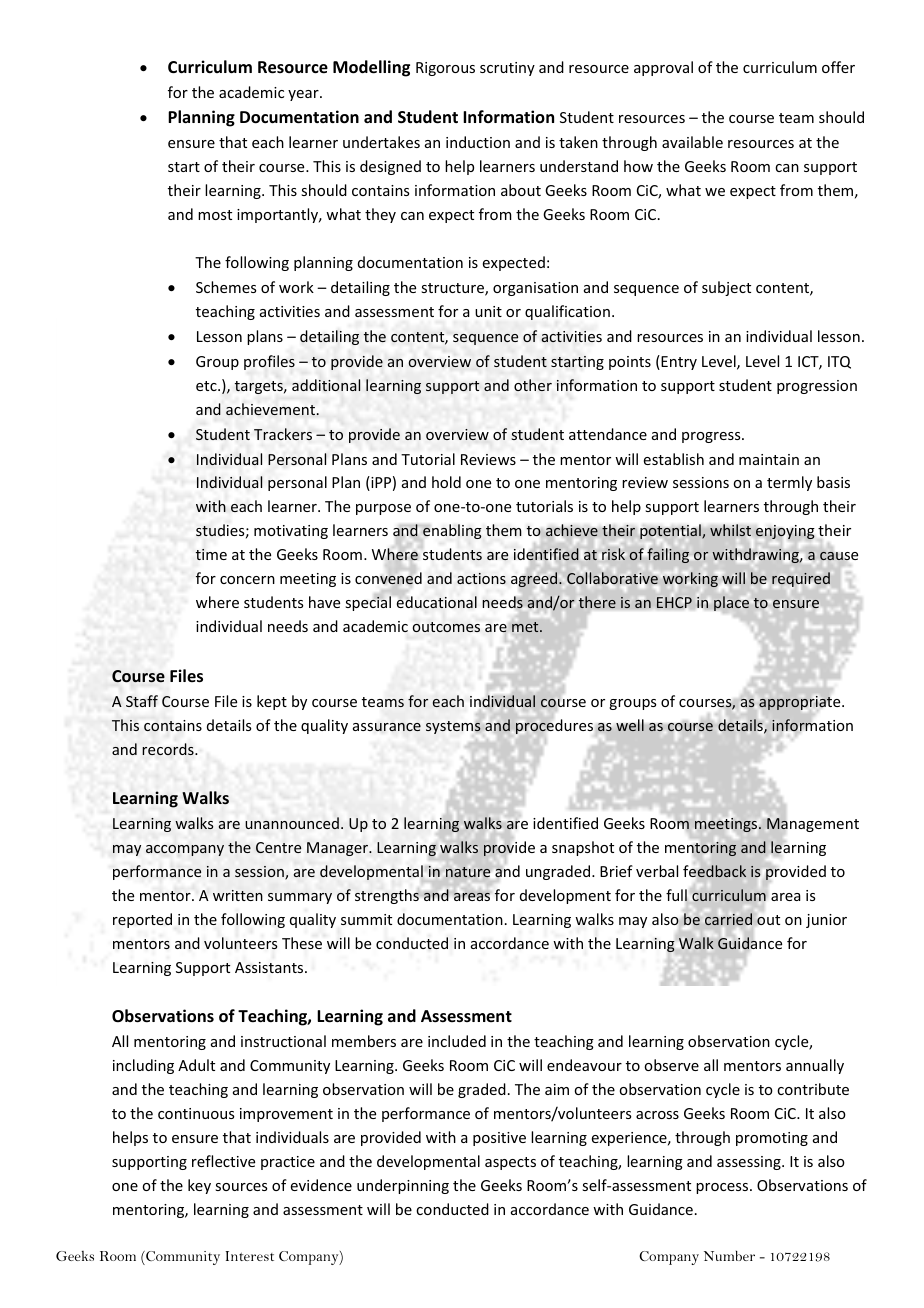 This screenshot has width=924, height=1308. Describe the element at coordinates (510, 1163) in the screenshot. I see `aspects` at that location.
